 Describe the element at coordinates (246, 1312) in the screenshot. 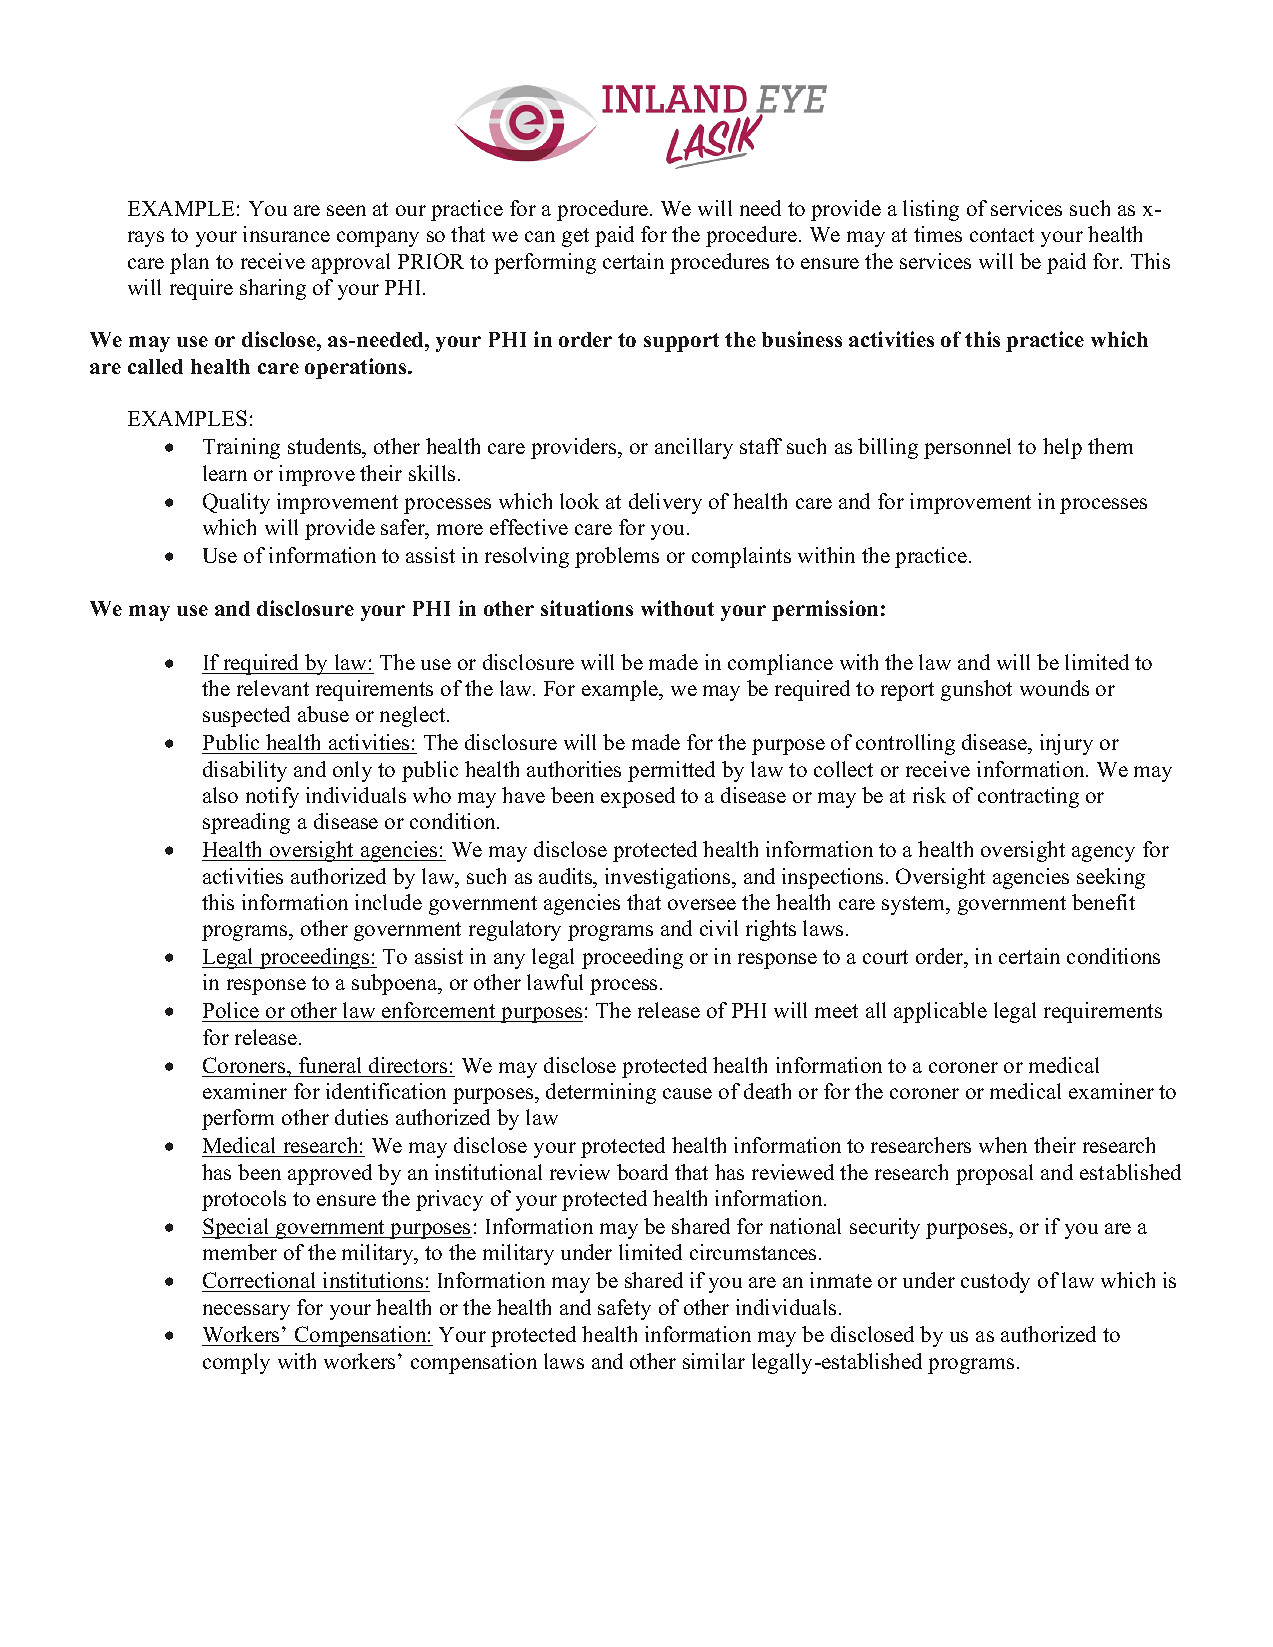

I see `necessary` at that location.
